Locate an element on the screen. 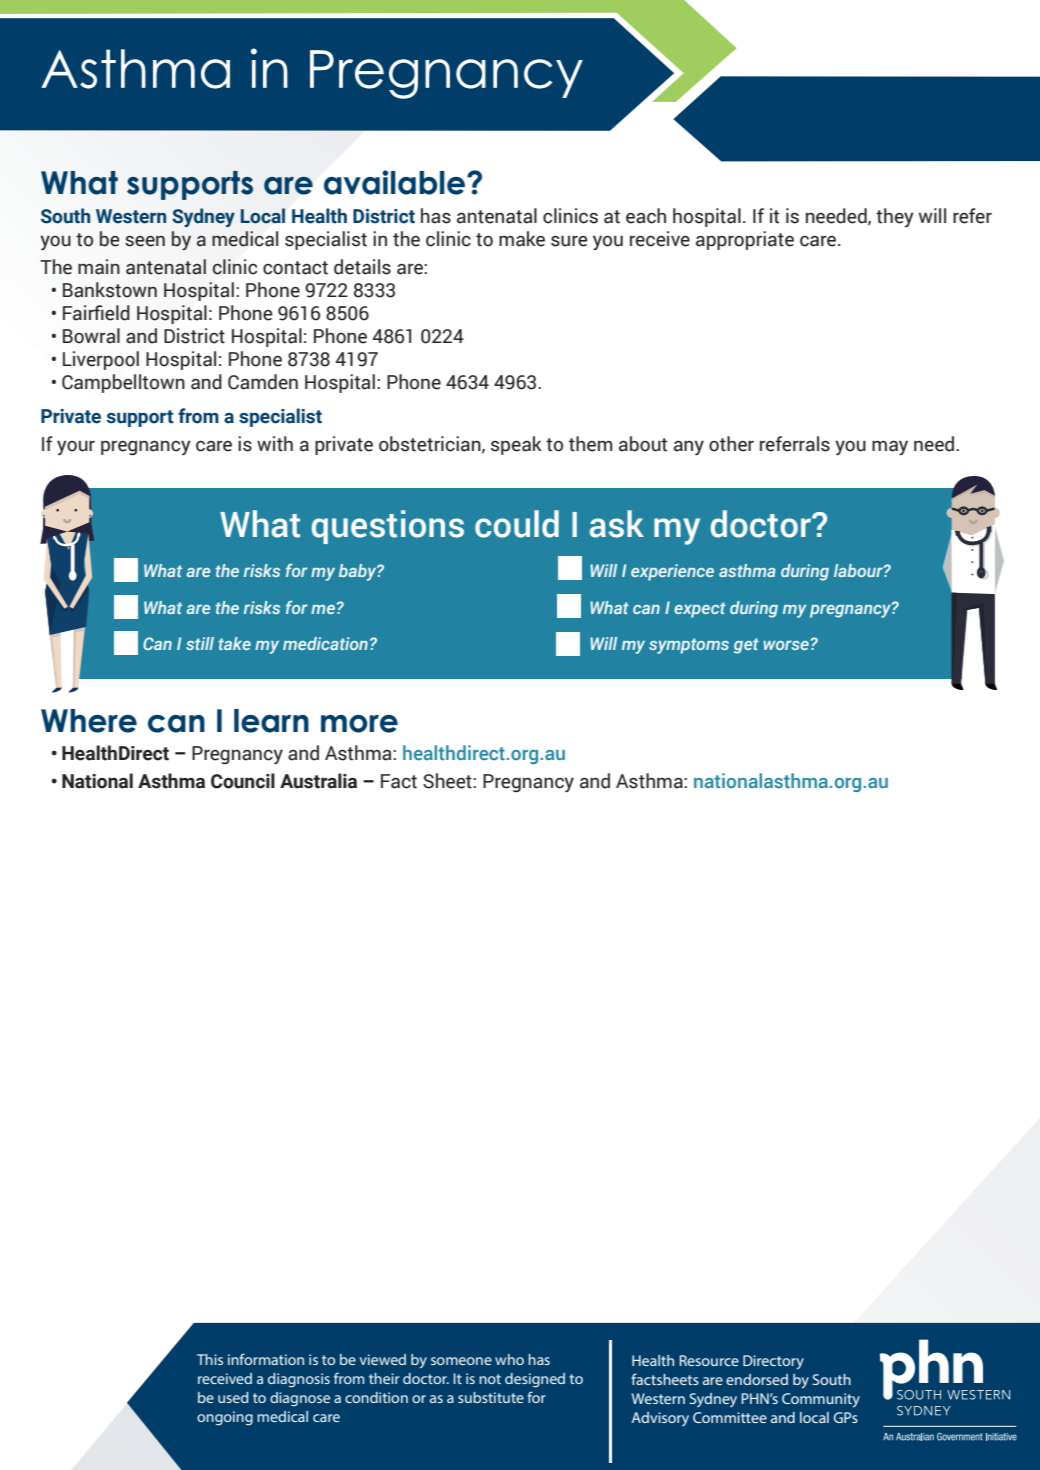 The width and height of the screenshot is (1040, 1470). could is located at coordinates (517, 524).
